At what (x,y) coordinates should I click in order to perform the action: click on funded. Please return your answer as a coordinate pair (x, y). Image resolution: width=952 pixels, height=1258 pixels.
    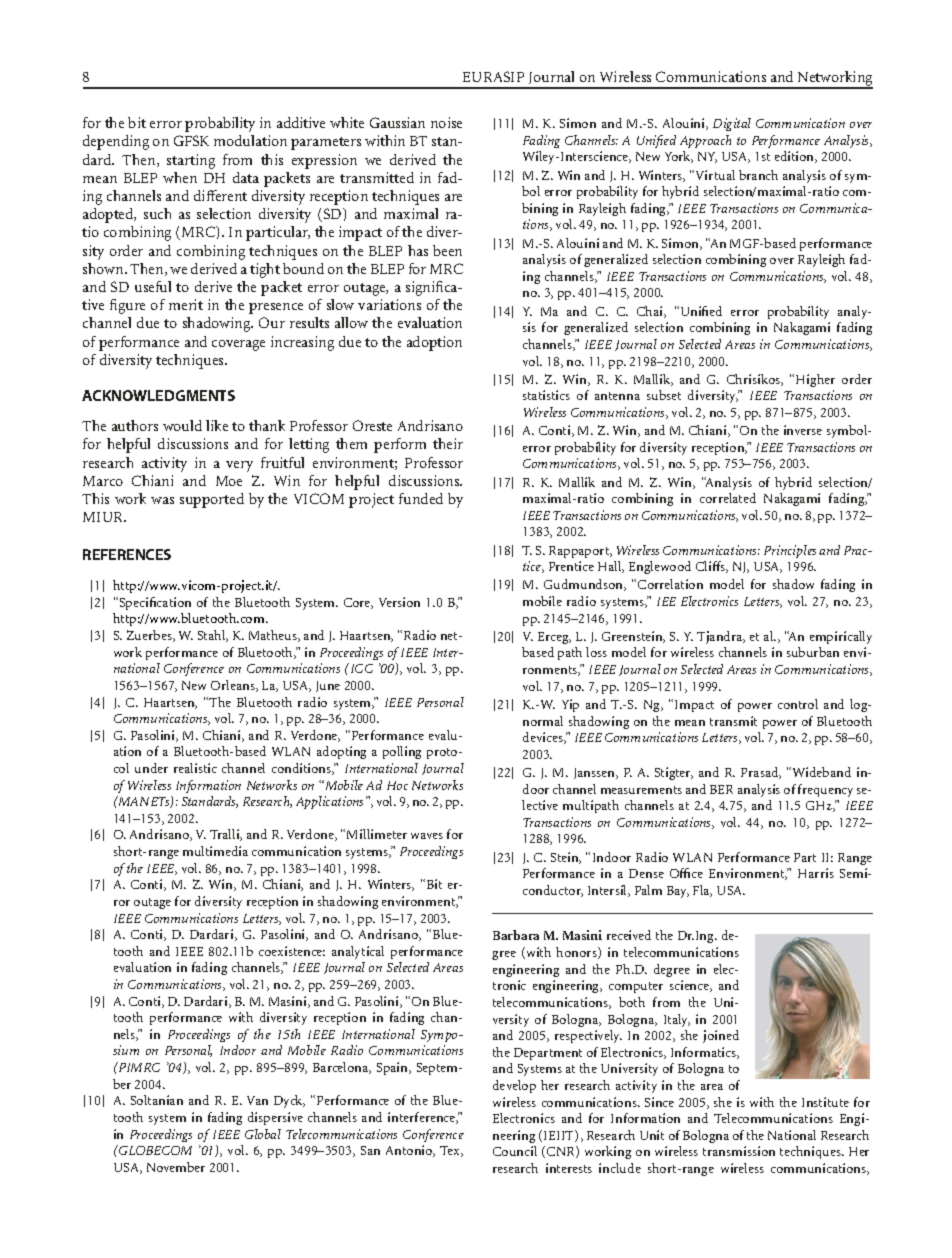
    Looking at the image, I should click on (421, 498).
